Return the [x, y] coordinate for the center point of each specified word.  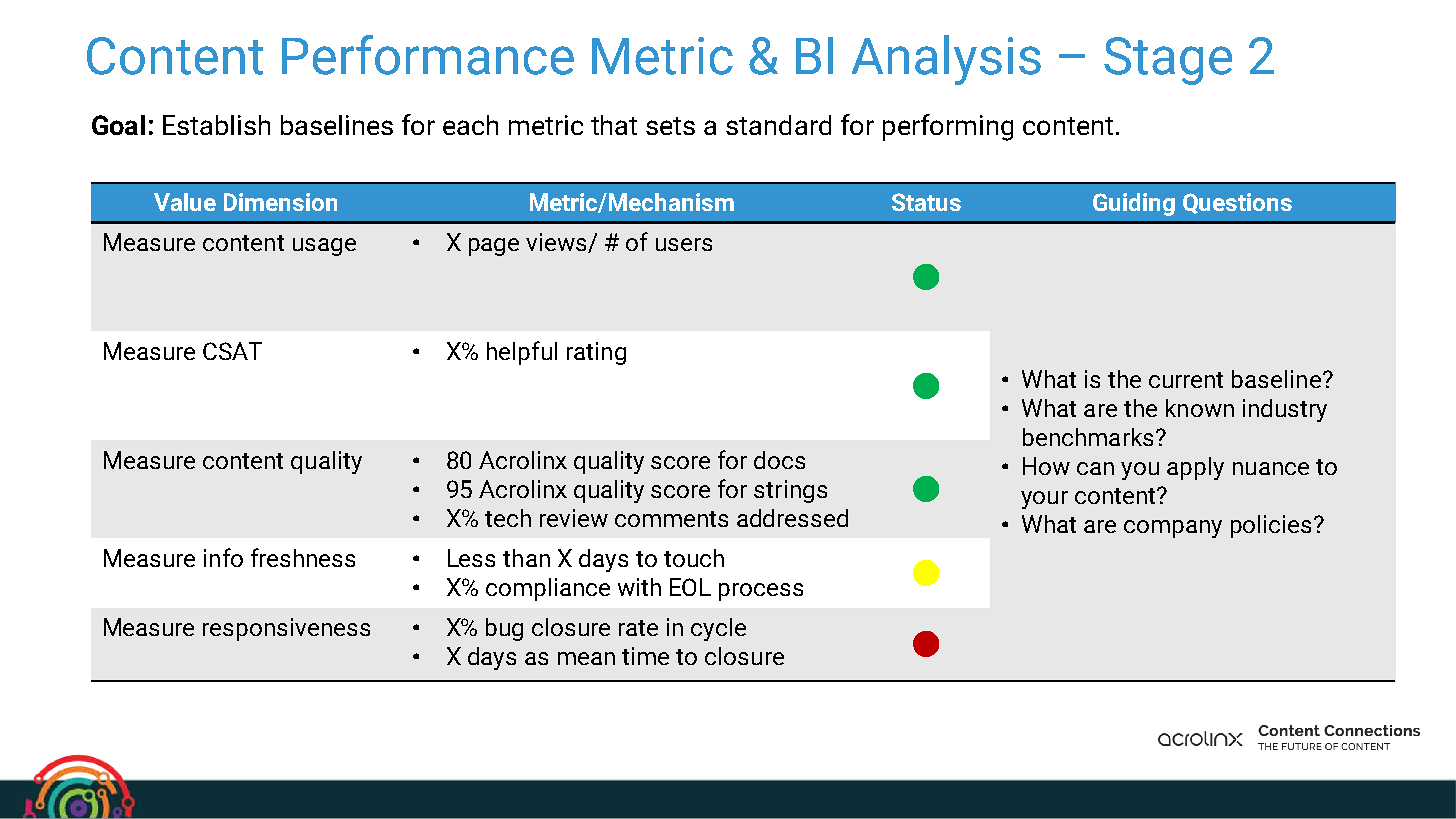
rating [596, 353]
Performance [428, 55]
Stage [1168, 61]
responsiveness [286, 629]
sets [670, 126]
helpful [522, 353]
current [1186, 380]
